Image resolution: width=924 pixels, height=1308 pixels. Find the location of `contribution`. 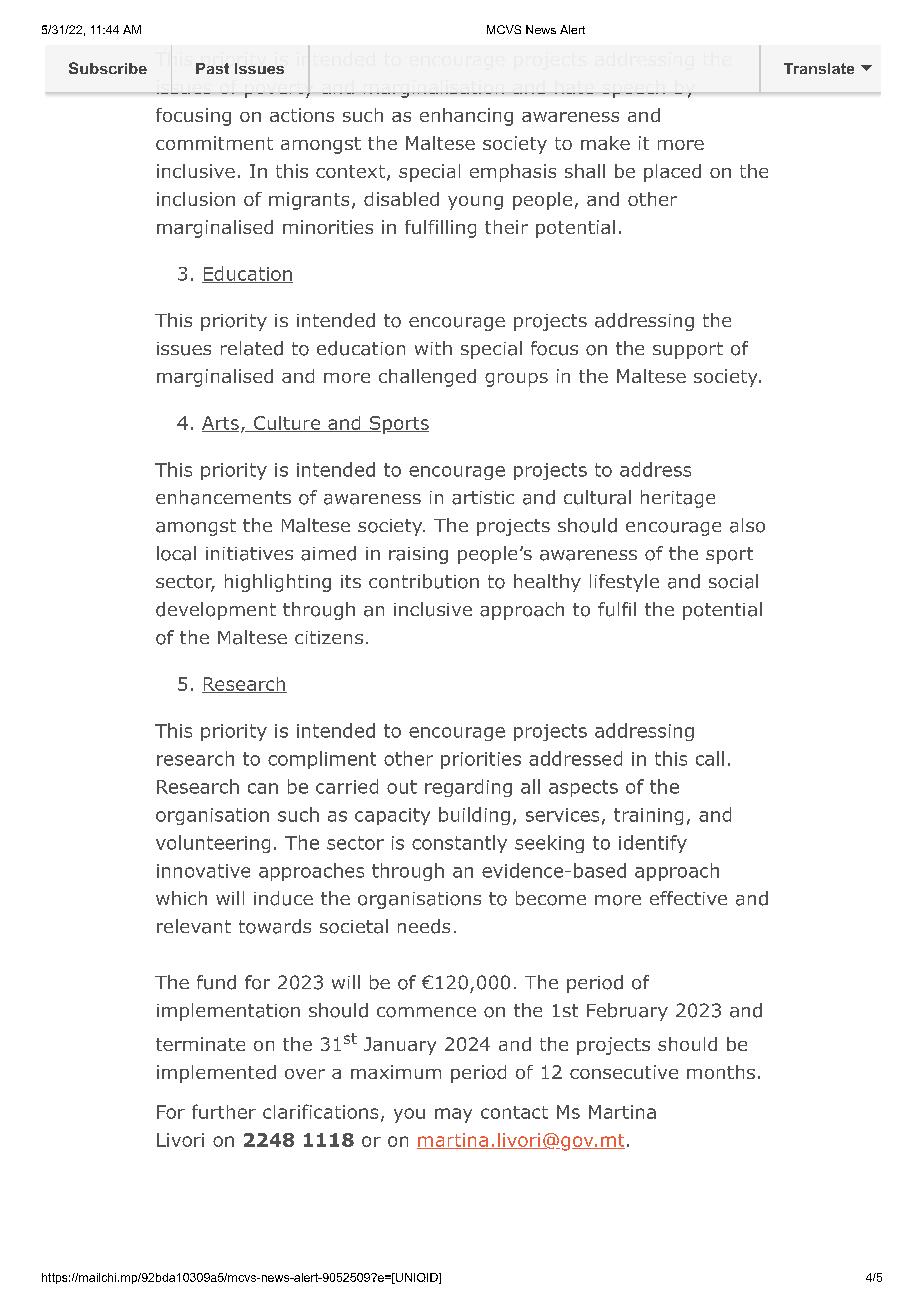

contribution is located at coordinates (424, 581).
